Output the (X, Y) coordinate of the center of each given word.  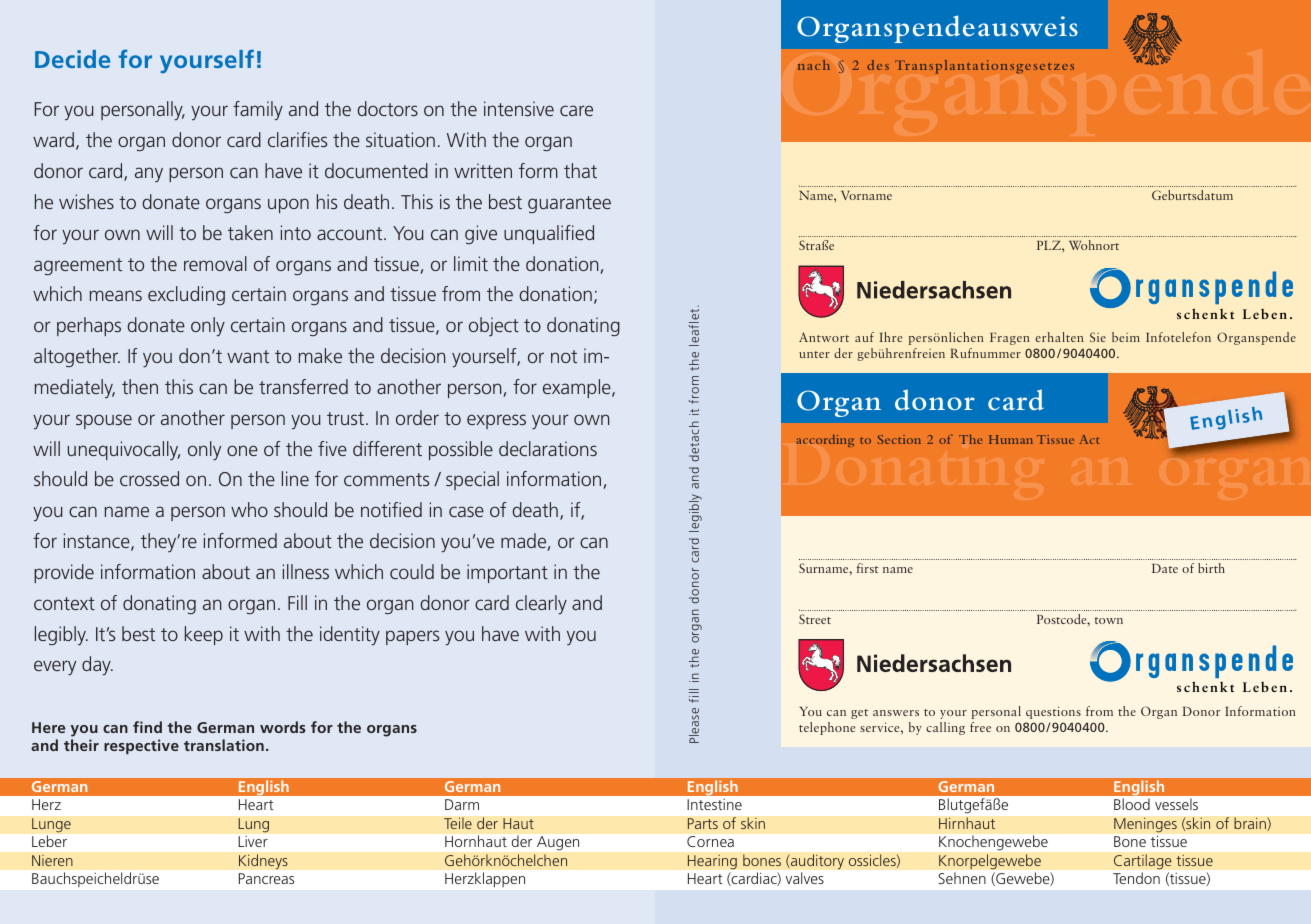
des (878, 65)
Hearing (712, 862)
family (258, 110)
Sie (1098, 337)
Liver (253, 841)
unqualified (549, 234)
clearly (541, 604)
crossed (149, 478)
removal (215, 263)
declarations (548, 448)
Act (1089, 439)
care (576, 110)
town (1109, 620)
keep (204, 635)
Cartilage (1142, 862)
